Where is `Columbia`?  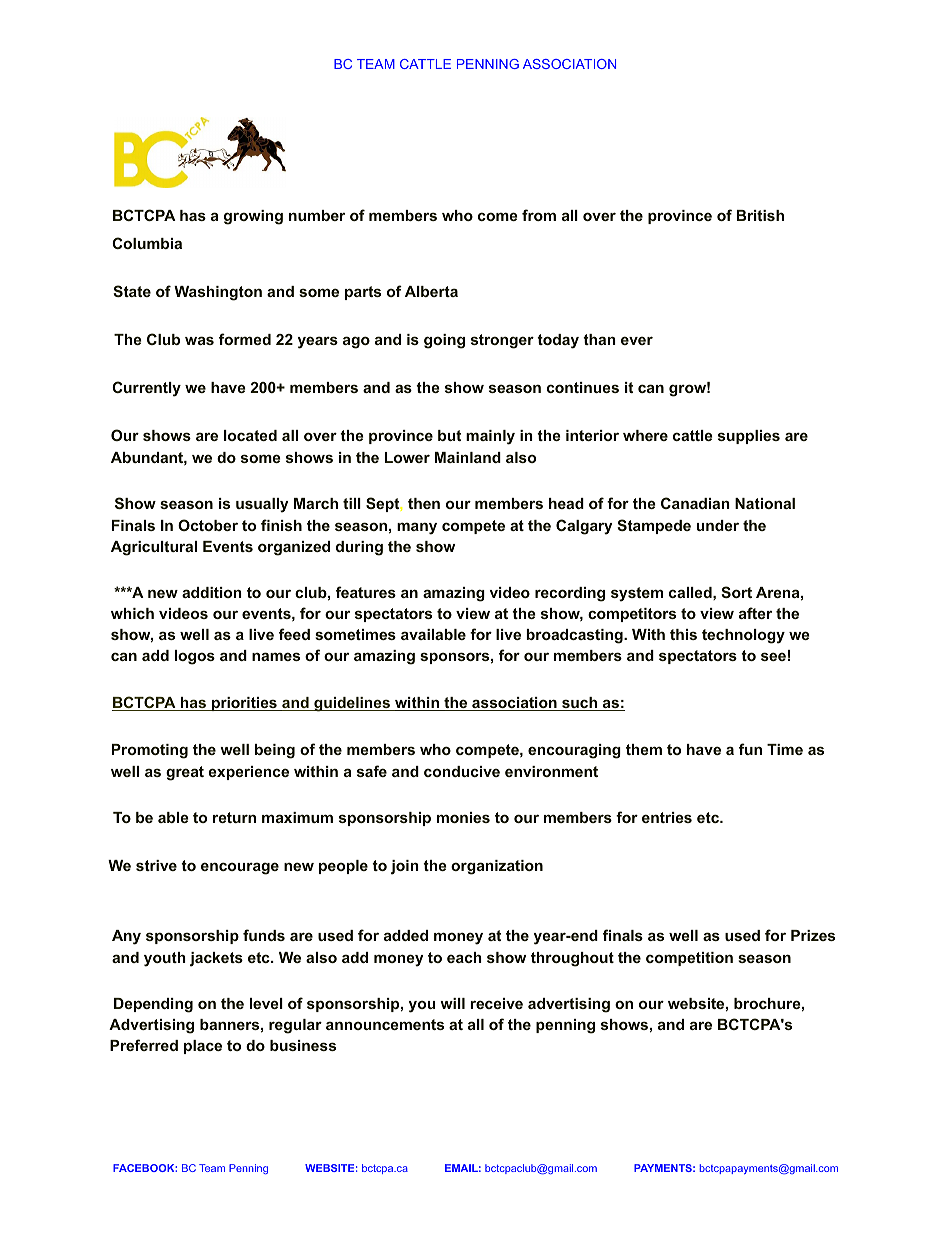 Columbia is located at coordinates (147, 243).
